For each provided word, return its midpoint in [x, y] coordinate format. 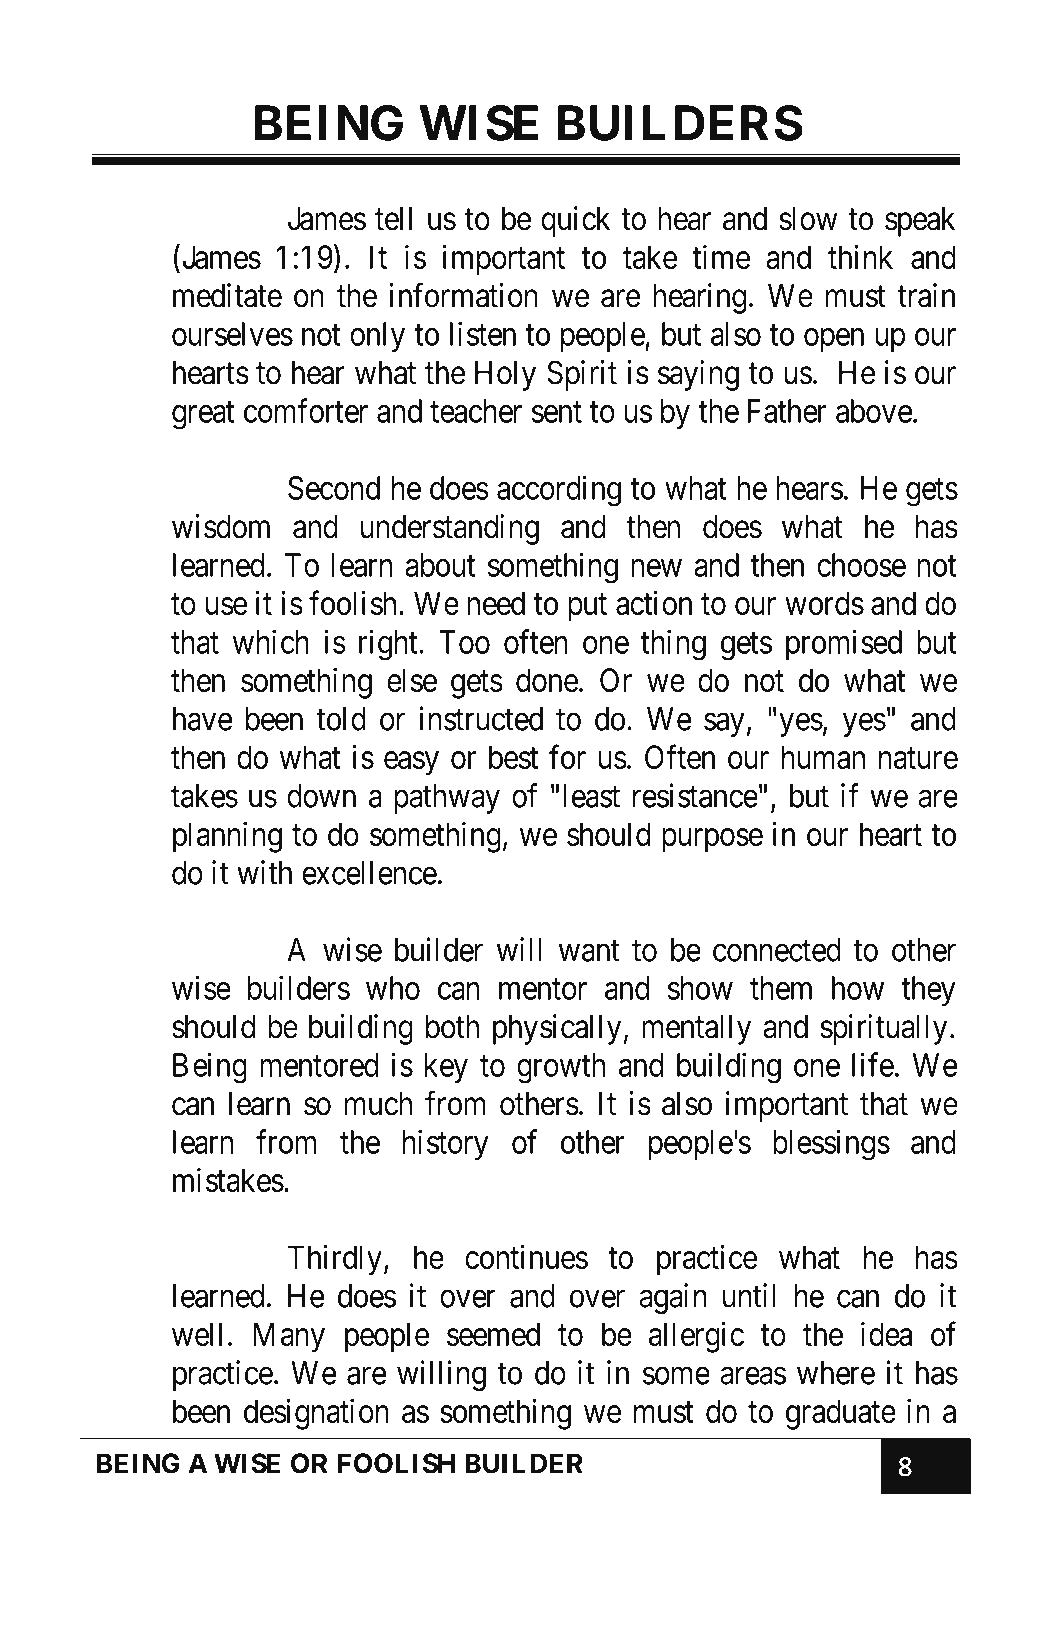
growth [561, 1068]
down [321, 796]
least [591, 796]
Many [289, 1337]
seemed [493, 1334]
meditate [227, 295]
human [823, 757]
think [860, 257]
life [873, 1064]
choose [861, 565]
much [378, 1104]
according [559, 491]
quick [575, 221]
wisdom [221, 526]
